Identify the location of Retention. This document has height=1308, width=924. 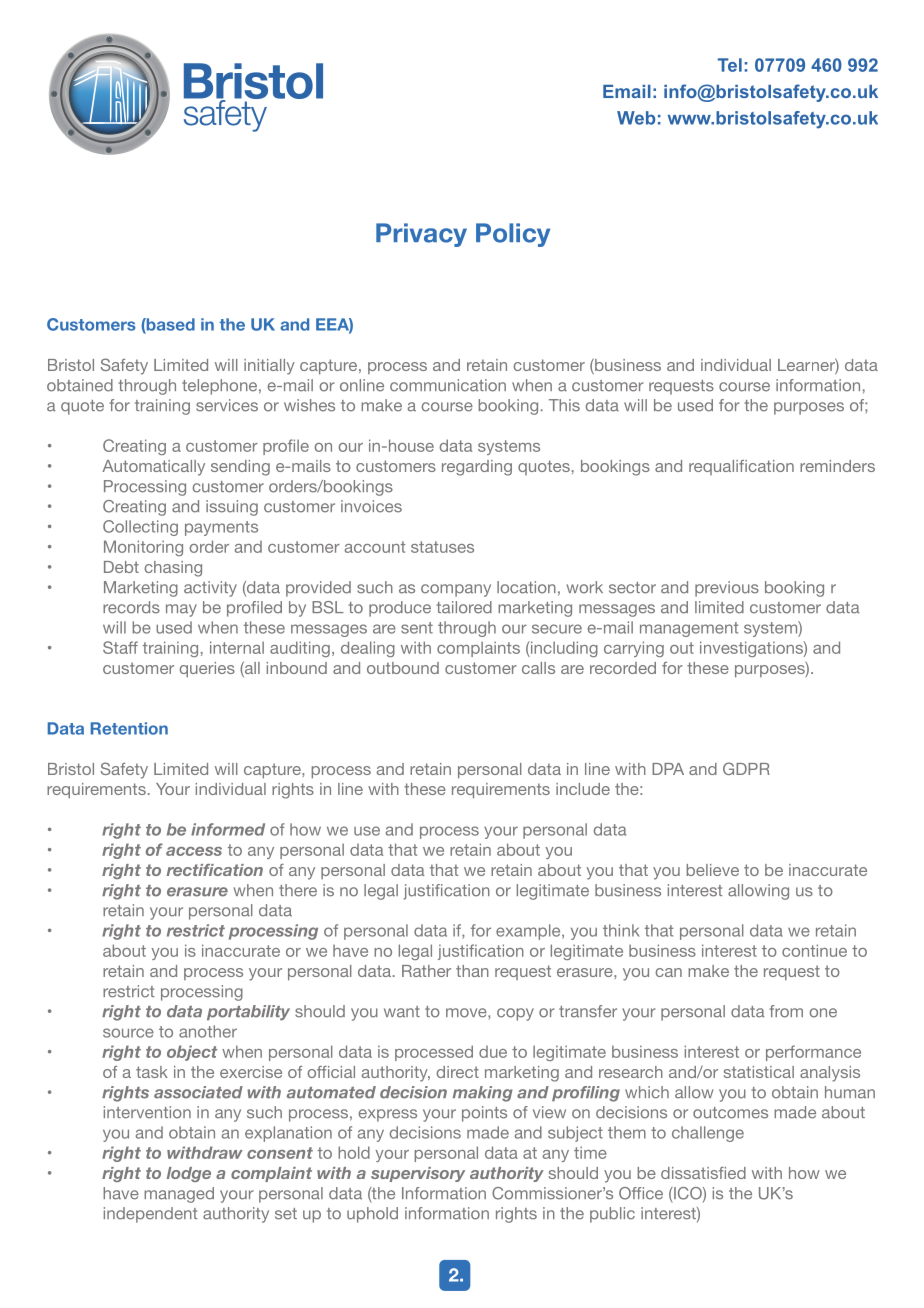
(129, 728).
